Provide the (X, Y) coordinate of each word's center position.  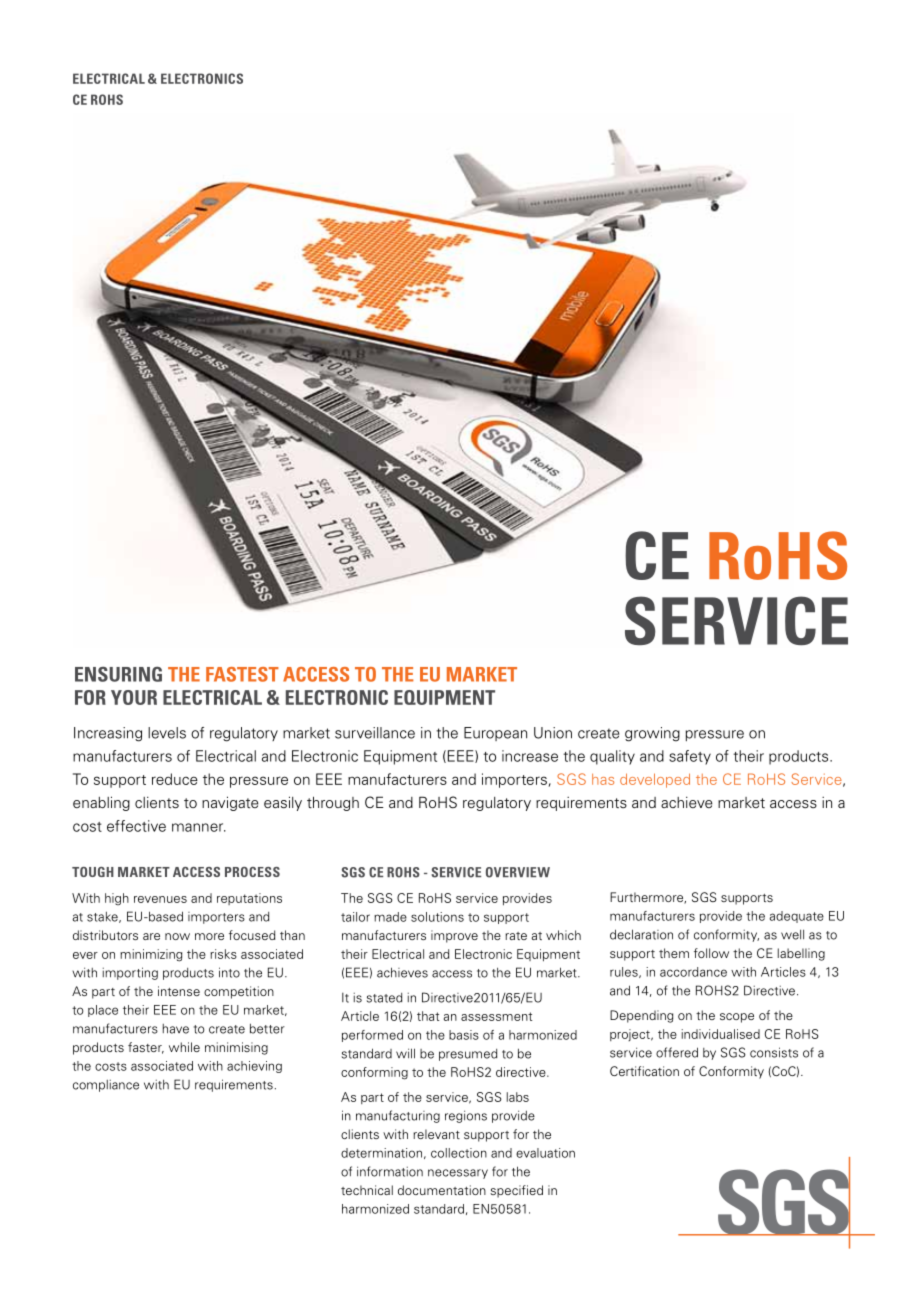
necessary (458, 1174)
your (134, 697)
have (176, 1029)
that (428, 1016)
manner (199, 827)
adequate (796, 917)
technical (367, 1190)
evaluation (545, 1153)
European (495, 734)
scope (737, 1018)
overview (518, 872)
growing (652, 734)
